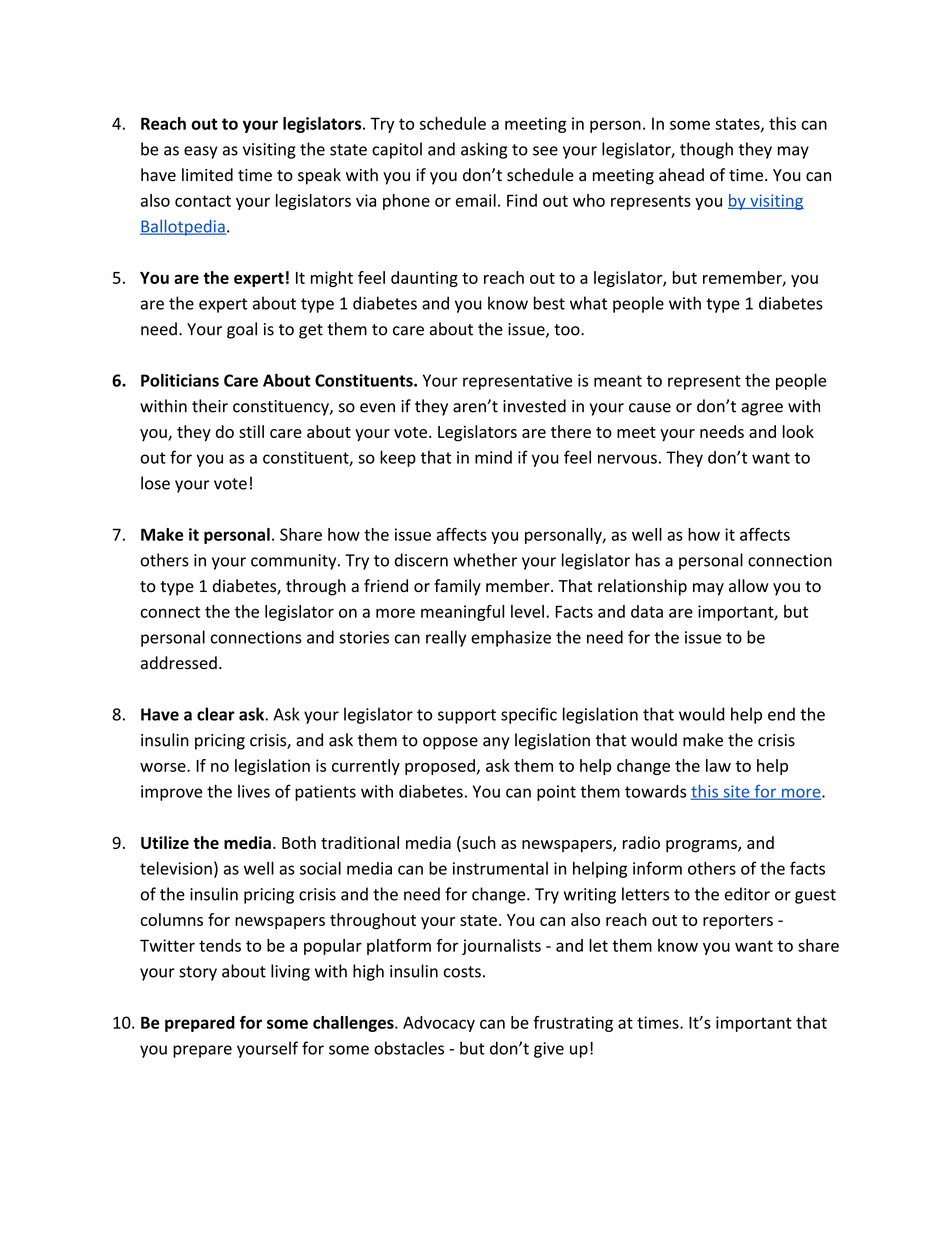 The image size is (952, 1233). Describe the element at coordinates (251, 431) in the screenshot. I see `still` at that location.
